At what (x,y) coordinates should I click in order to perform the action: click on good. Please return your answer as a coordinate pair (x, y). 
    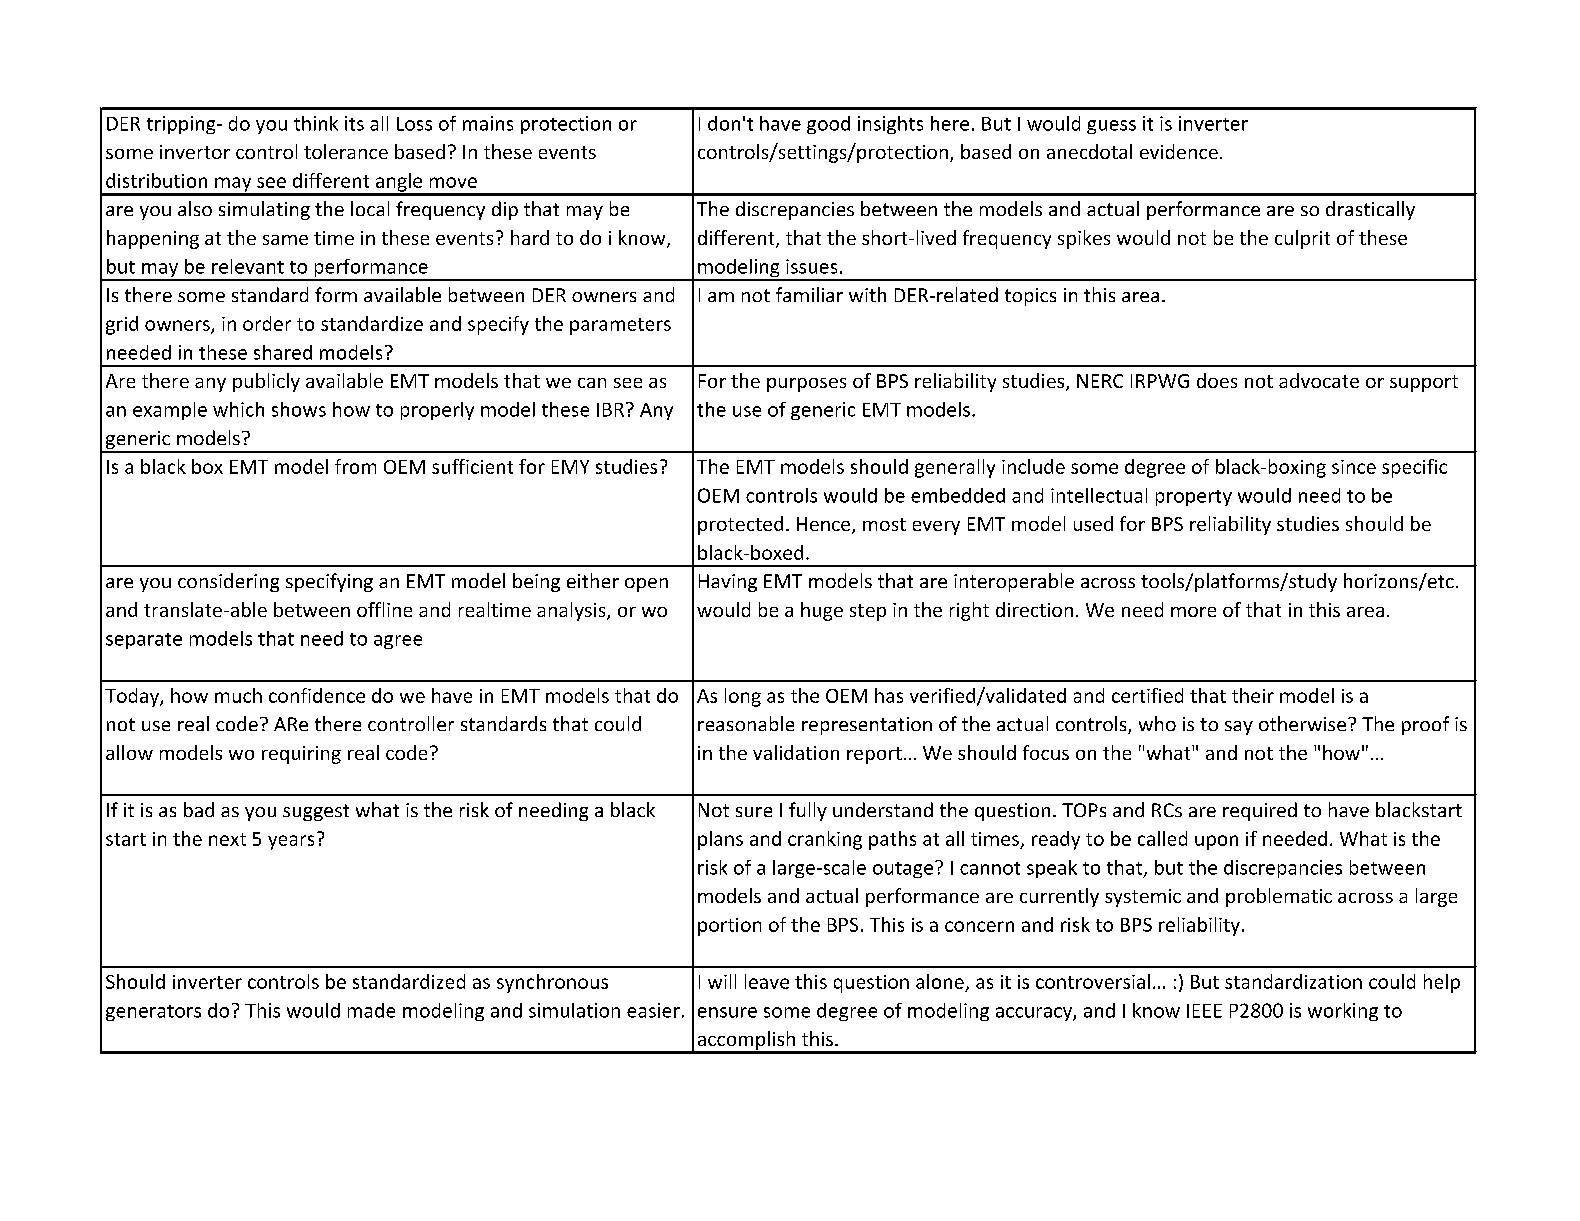
    Looking at the image, I should click on (828, 125).
